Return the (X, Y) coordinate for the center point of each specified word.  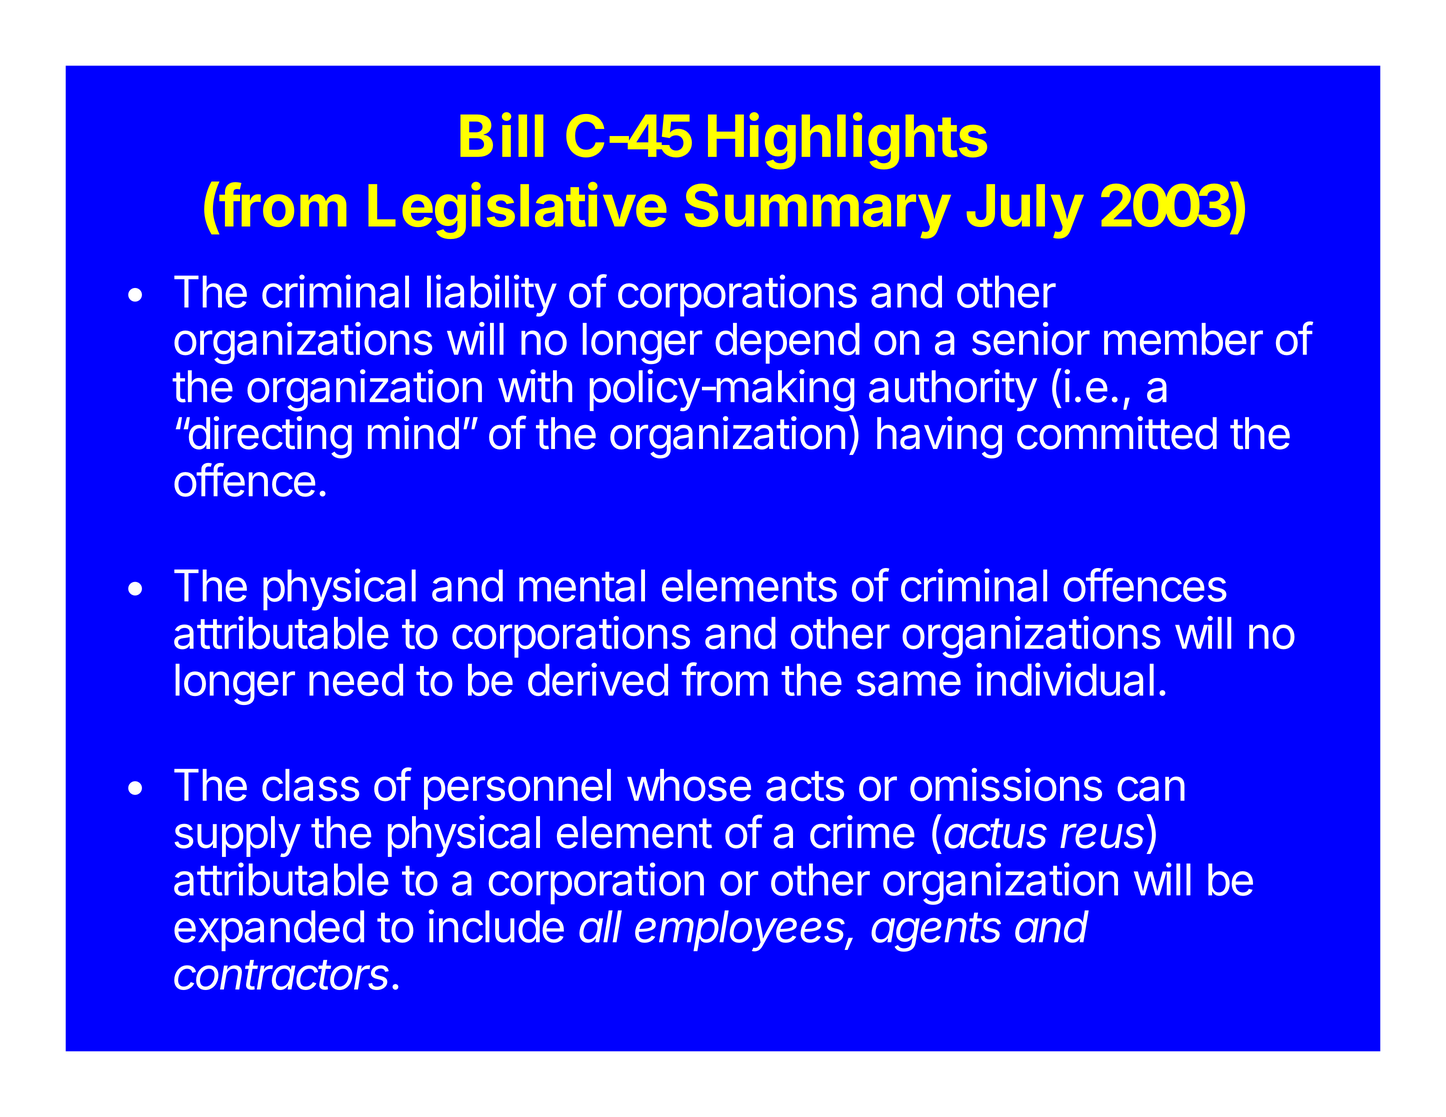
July (1025, 211)
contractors (283, 975)
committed (1117, 433)
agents (936, 932)
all (600, 926)
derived (598, 679)
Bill (502, 134)
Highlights (847, 140)
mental (582, 585)
